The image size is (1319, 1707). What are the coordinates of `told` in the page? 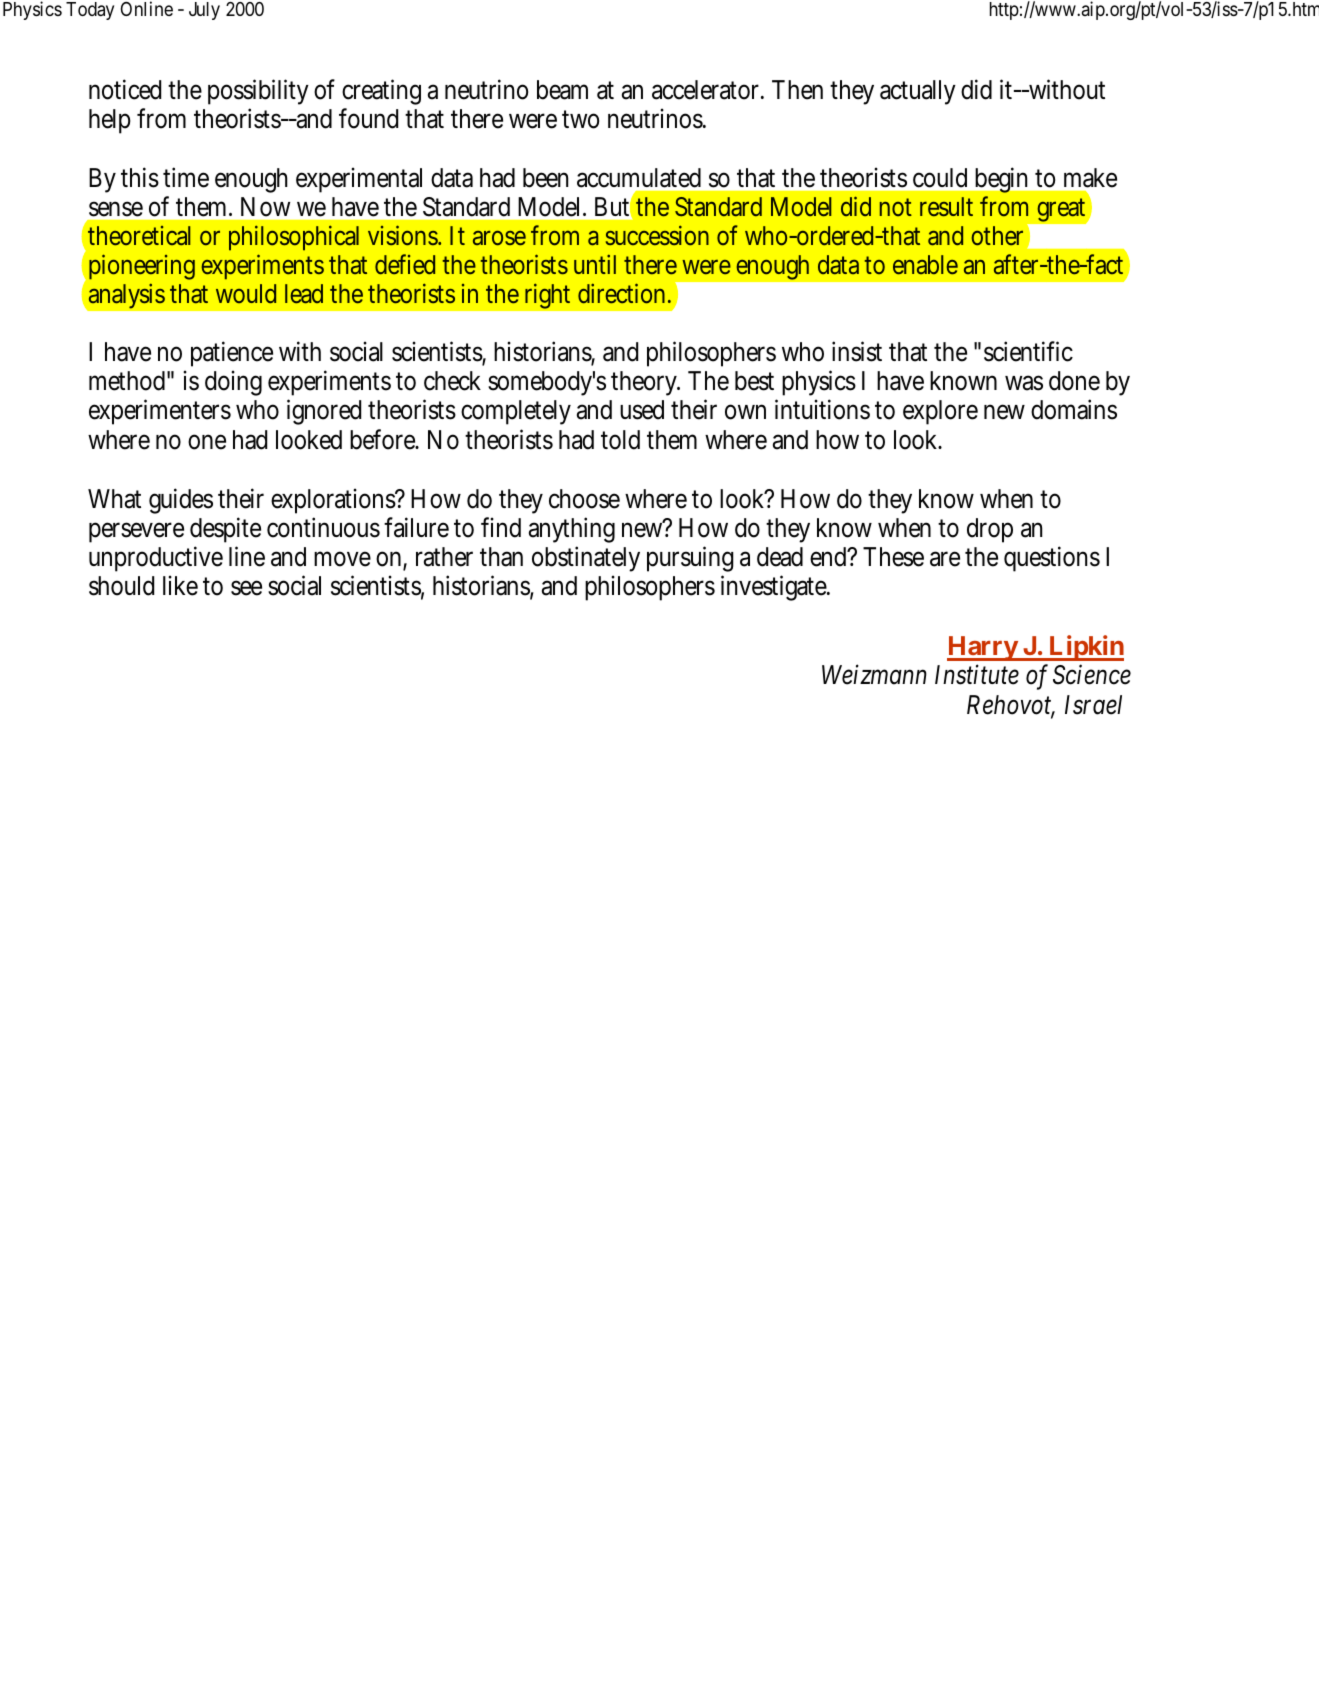 It's located at (620, 440).
